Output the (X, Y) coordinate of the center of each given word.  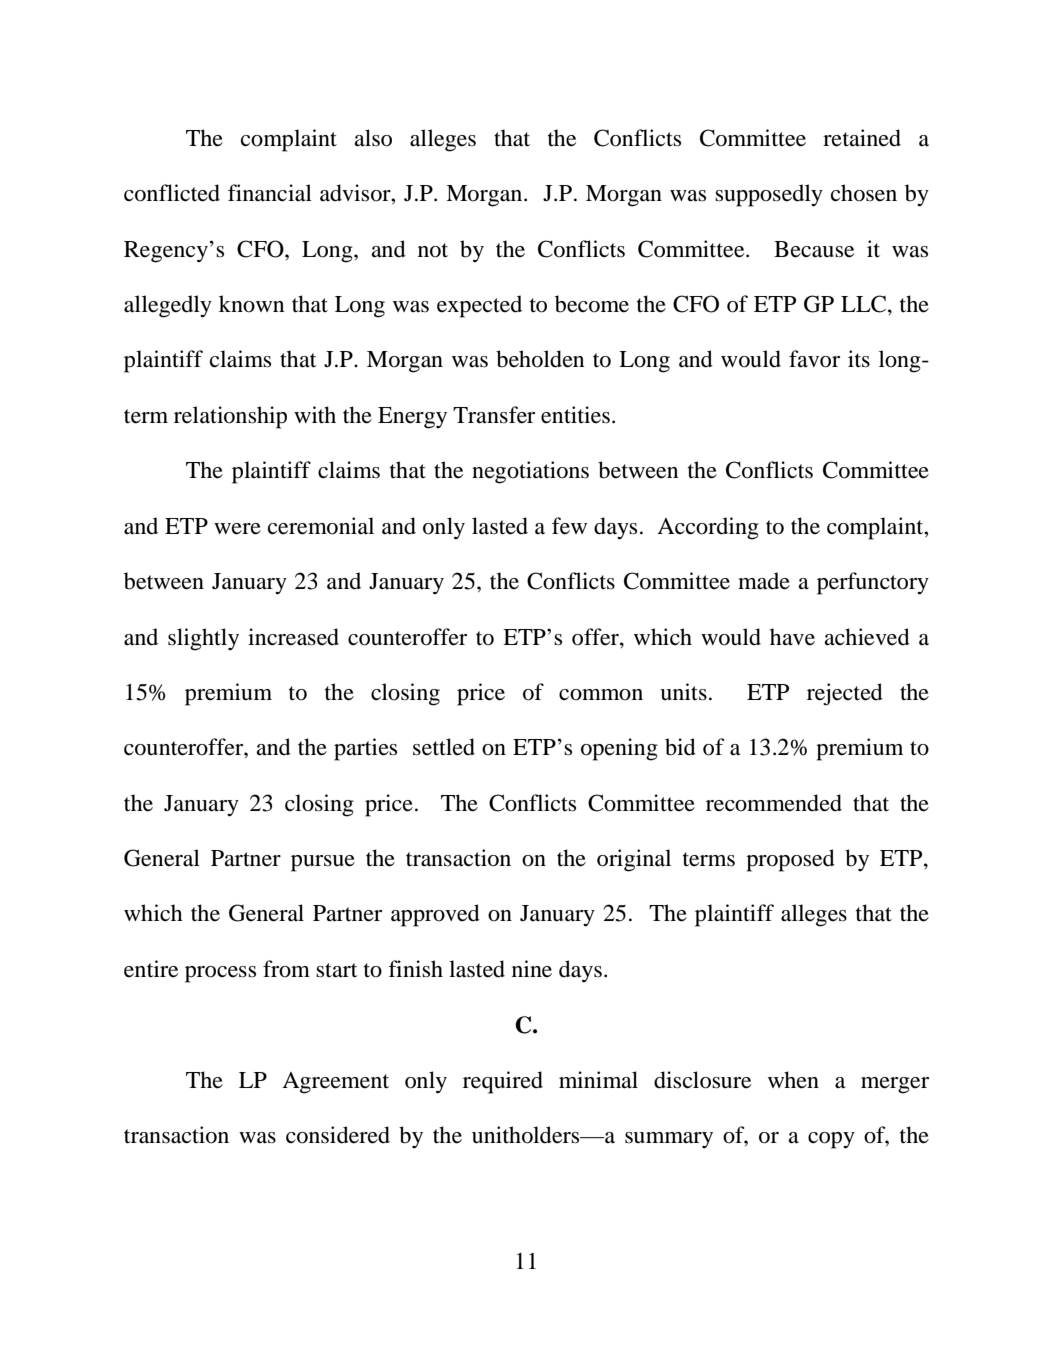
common (601, 695)
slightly (203, 639)
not (433, 250)
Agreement (335, 1083)
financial (270, 193)
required (503, 1082)
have (792, 637)
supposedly (769, 195)
